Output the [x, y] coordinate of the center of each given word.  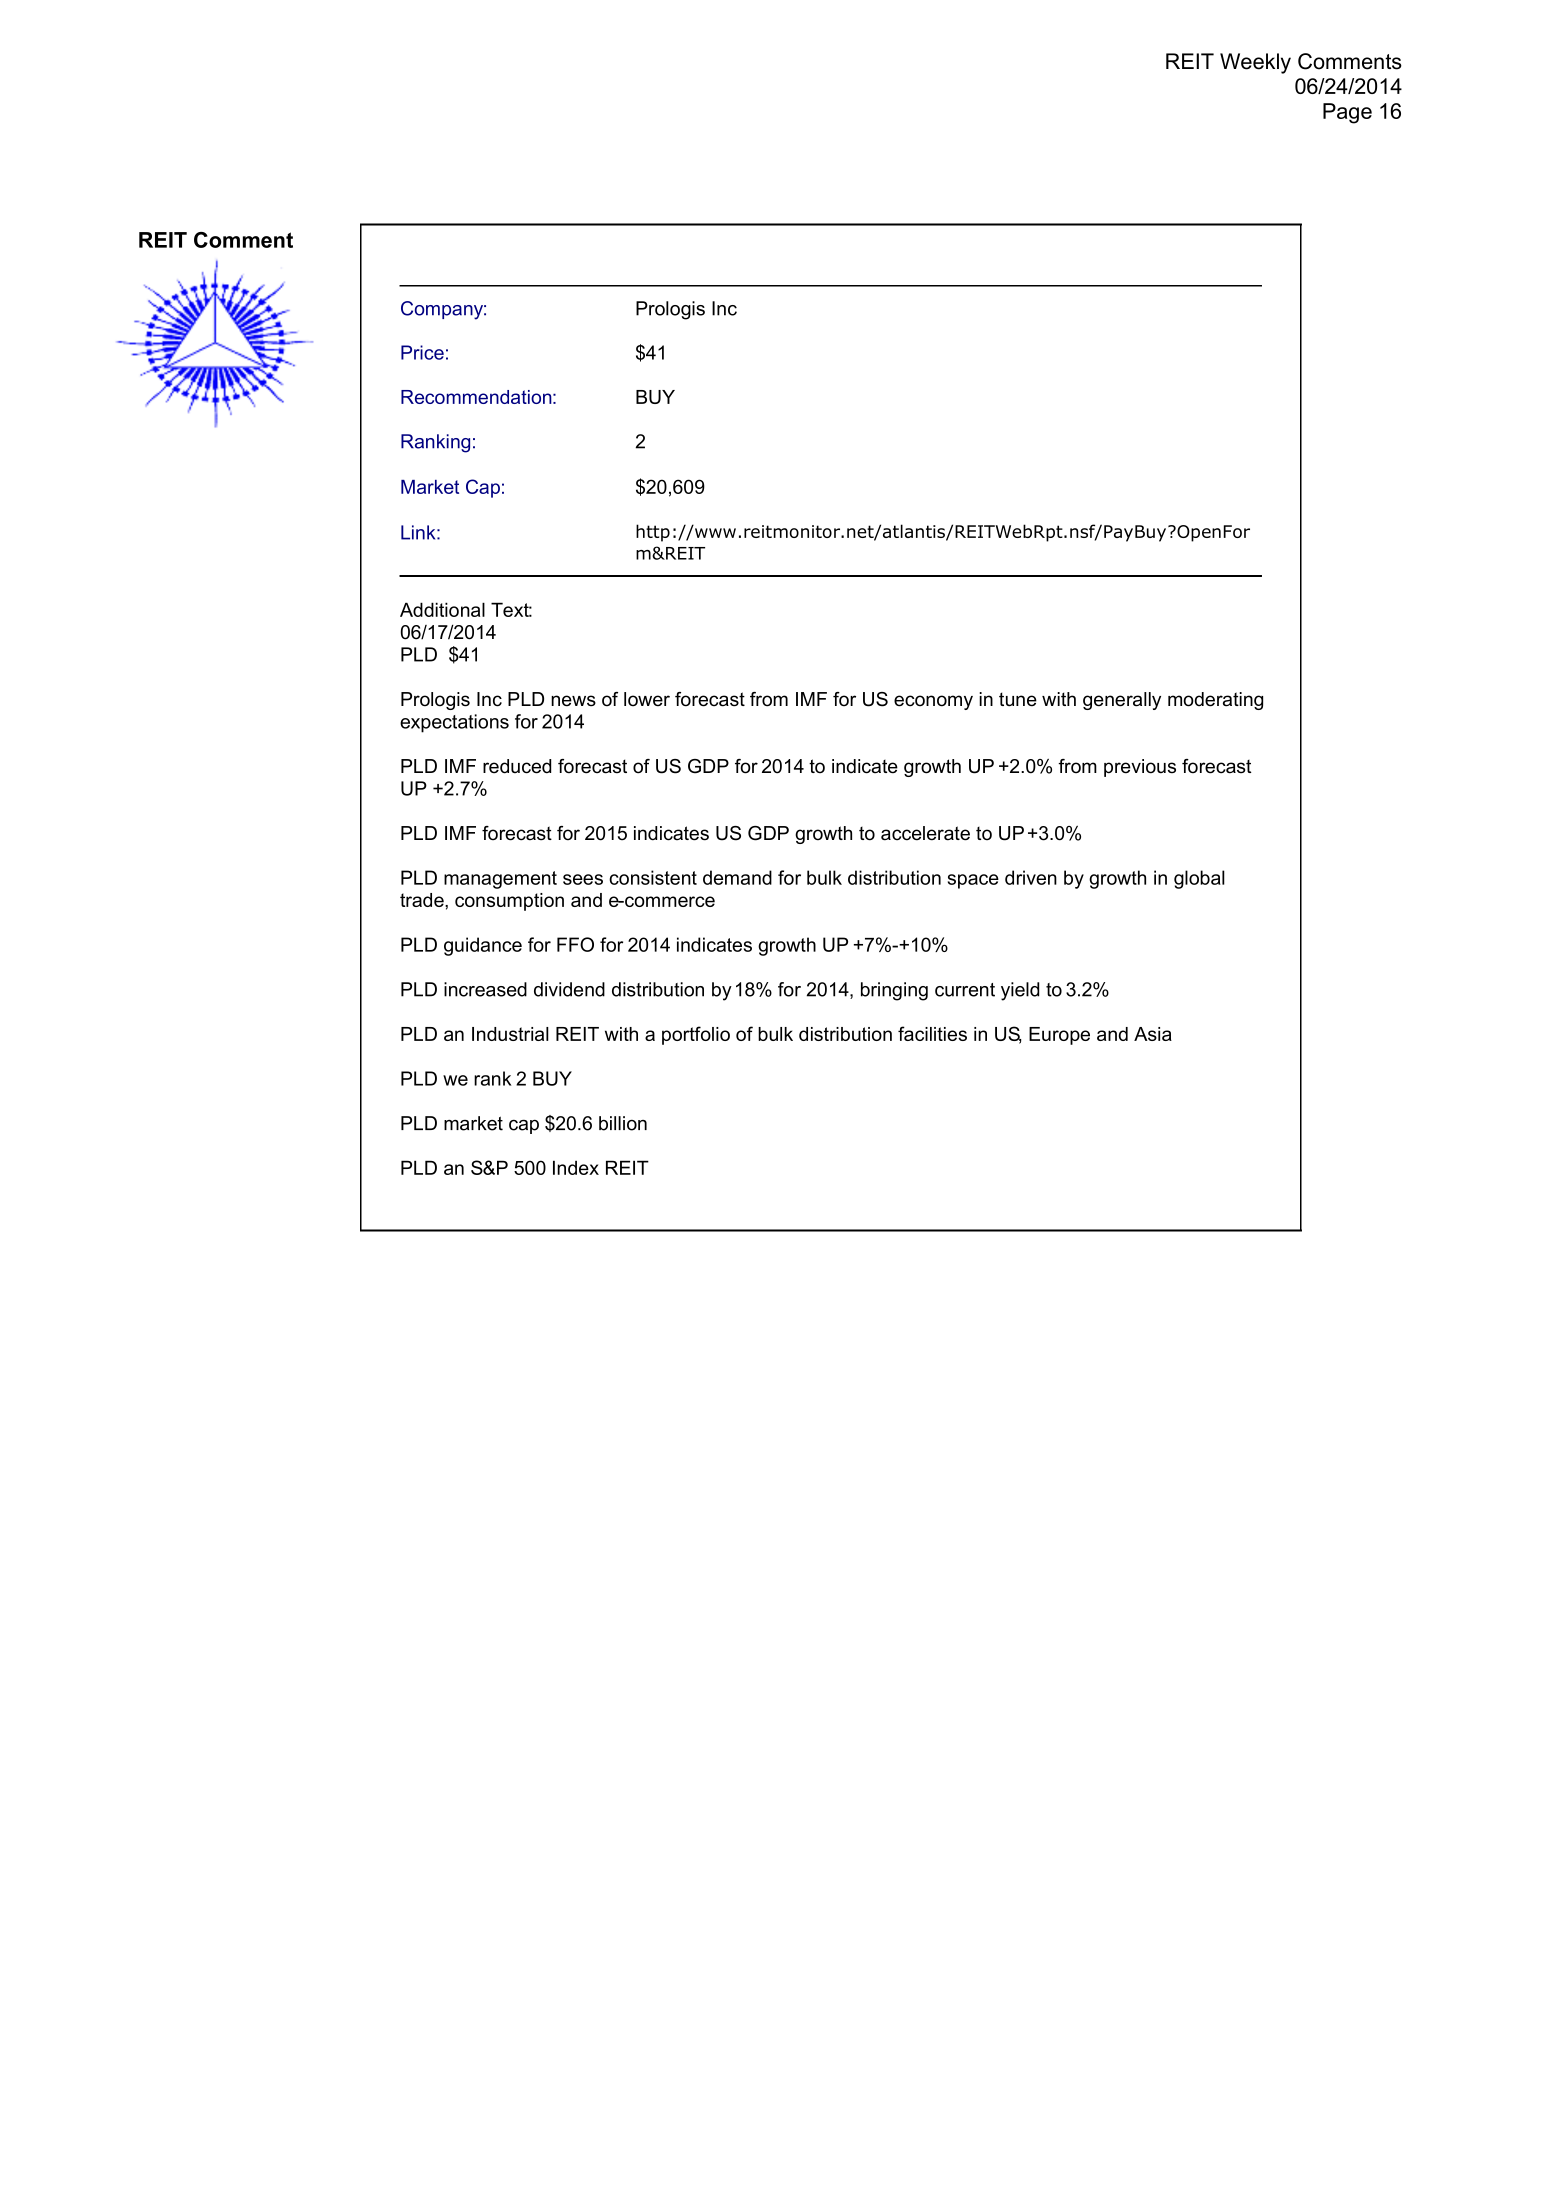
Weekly [1255, 63]
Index [576, 1167]
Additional [442, 609]
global [1199, 879]
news [573, 701]
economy [933, 702]
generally [1122, 701]
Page [1347, 113]
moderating [1215, 701]
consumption [509, 902]
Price [422, 352]
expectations [454, 723]
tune [1018, 699]
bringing [894, 991]
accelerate [925, 833]
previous [1140, 768]
